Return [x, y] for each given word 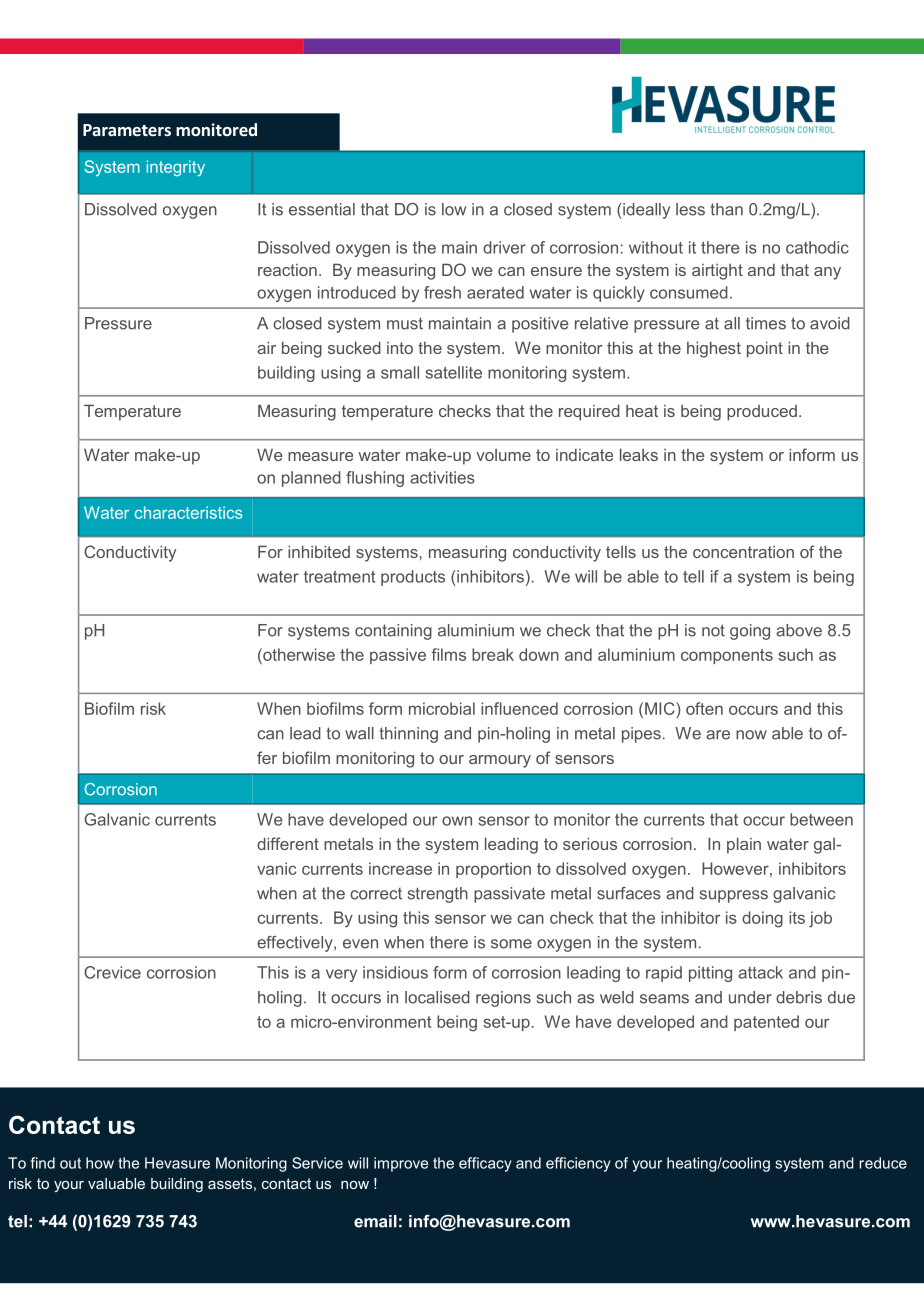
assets [230, 1183]
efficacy [485, 1164]
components [727, 656]
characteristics [188, 512]
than [726, 209]
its [797, 917]
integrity [175, 168]
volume [503, 455]
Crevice [112, 972]
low [454, 209]
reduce [883, 1163]
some [511, 944]
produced [762, 413]
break [493, 654]
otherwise [298, 654]
